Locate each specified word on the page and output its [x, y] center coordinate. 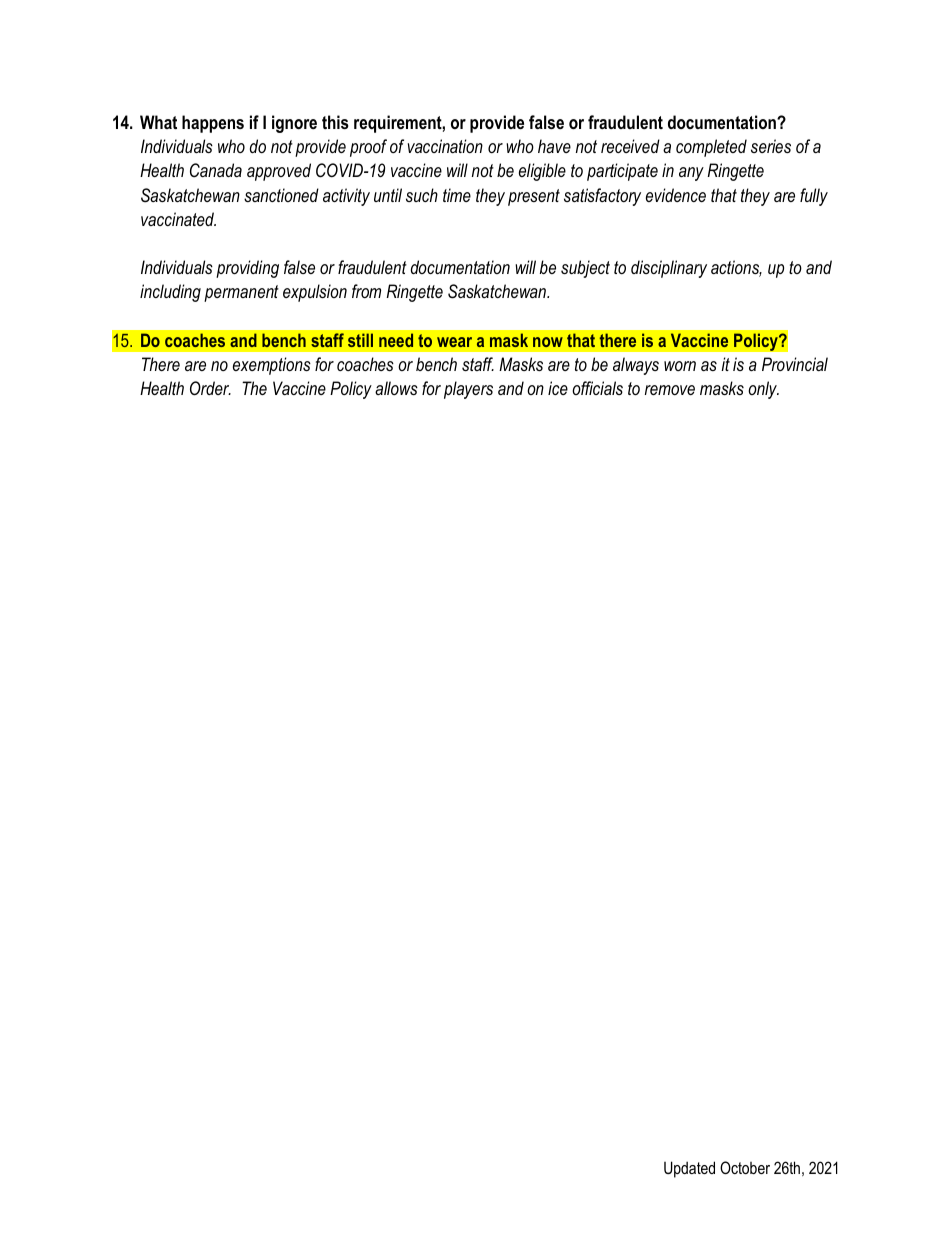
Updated [689, 1169]
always [636, 366]
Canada [216, 170]
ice [558, 388]
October [745, 1167]
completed [711, 148]
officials [597, 388]
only [763, 390]
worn [680, 366]
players [468, 390]
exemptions [272, 366]
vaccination [445, 146]
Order [210, 388]
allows [396, 388]
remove [670, 390]
